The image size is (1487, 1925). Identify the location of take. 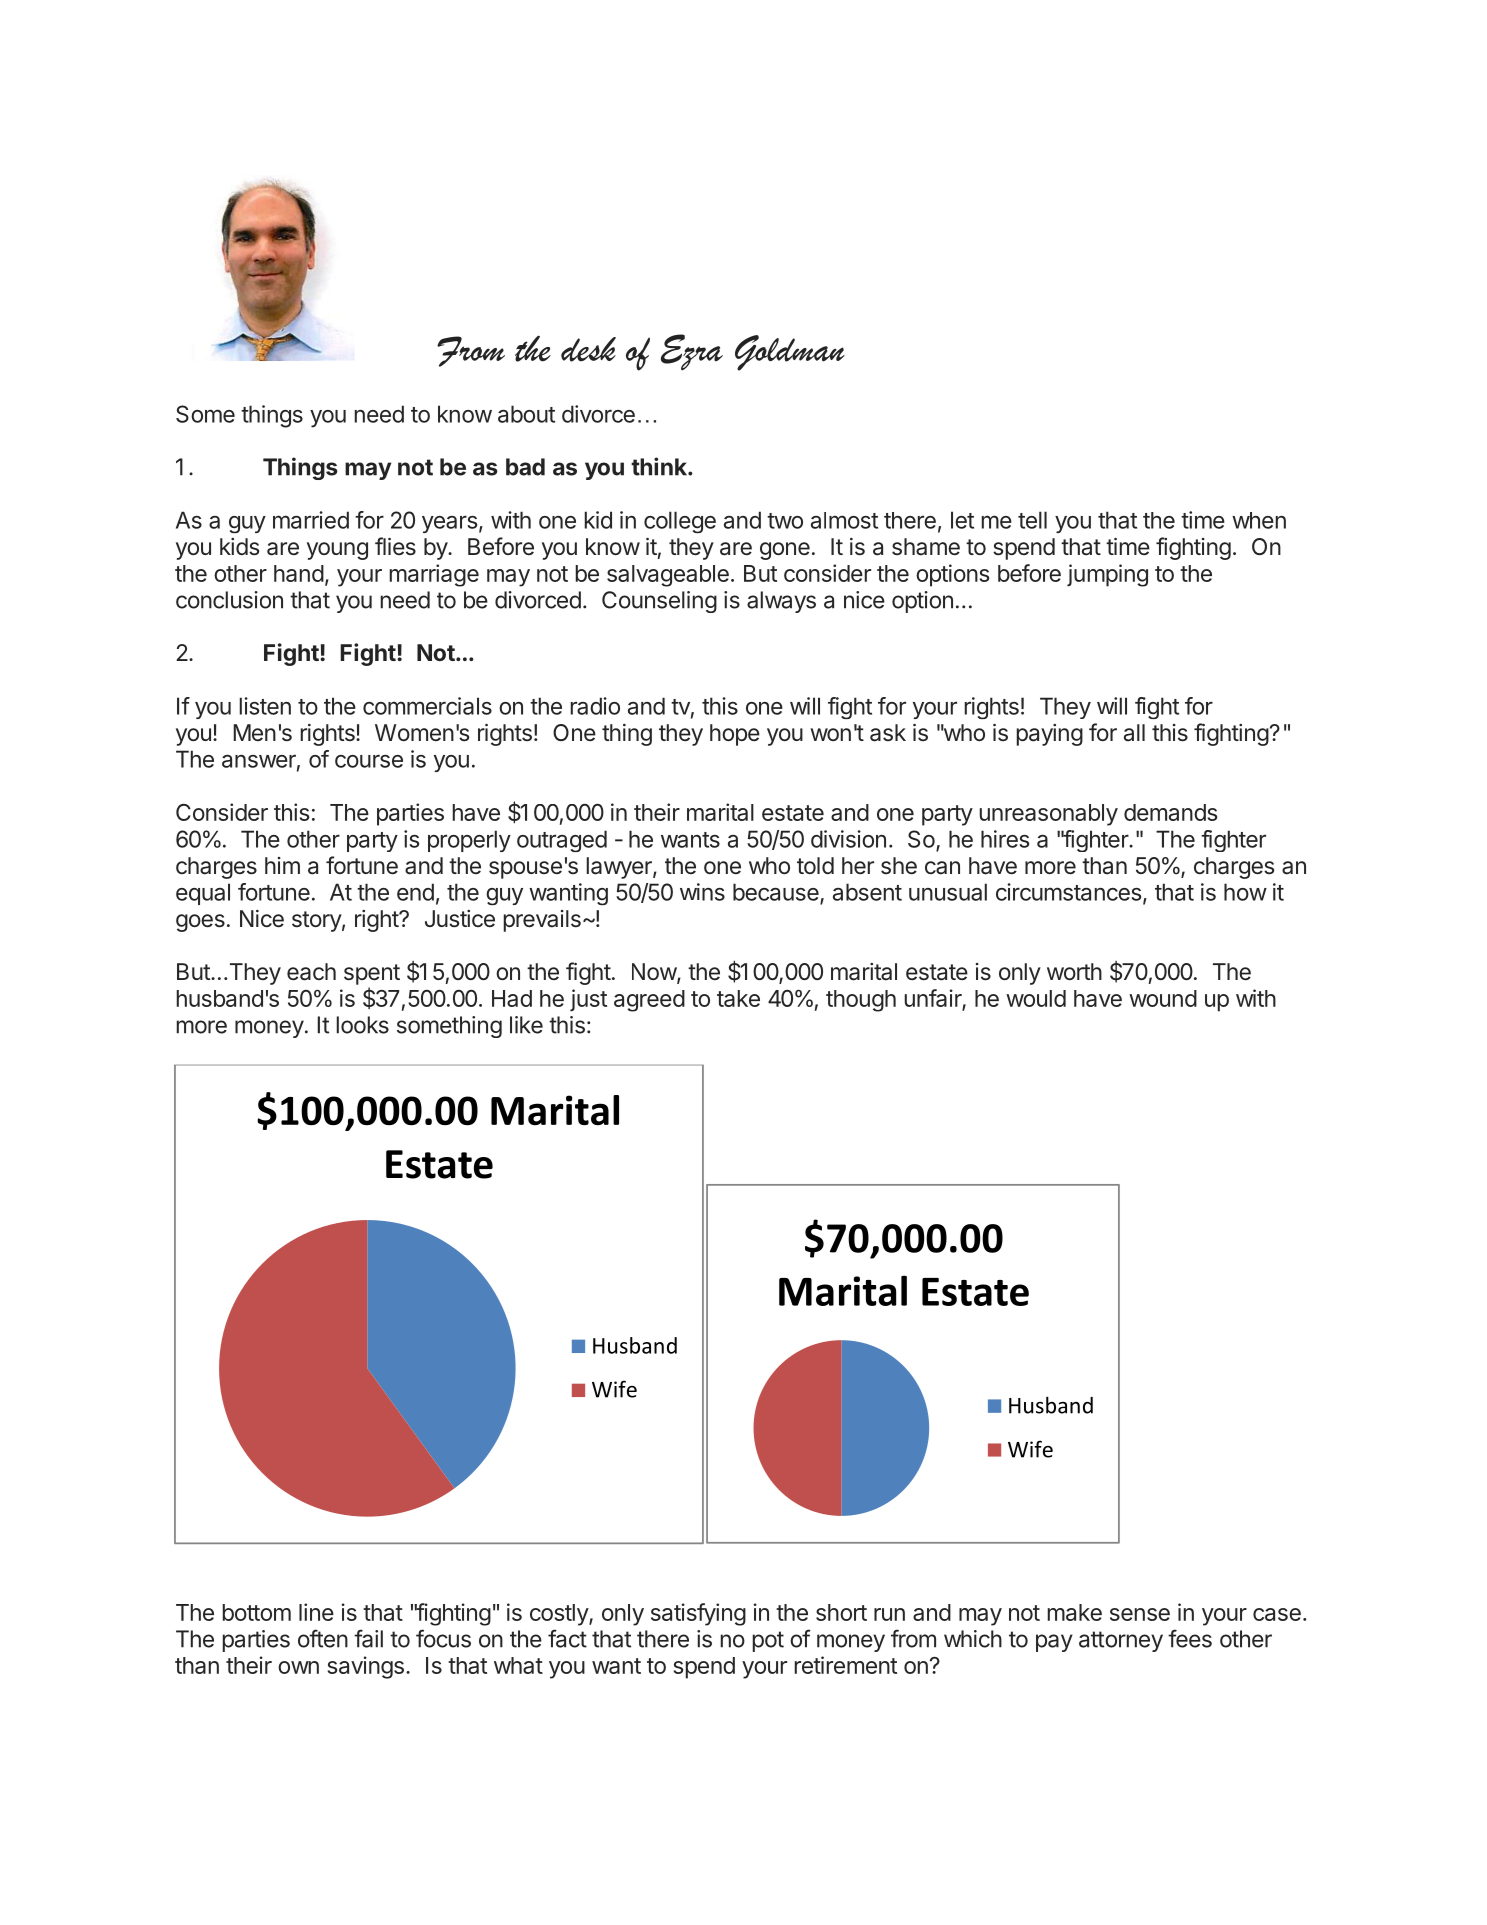
(738, 998).
